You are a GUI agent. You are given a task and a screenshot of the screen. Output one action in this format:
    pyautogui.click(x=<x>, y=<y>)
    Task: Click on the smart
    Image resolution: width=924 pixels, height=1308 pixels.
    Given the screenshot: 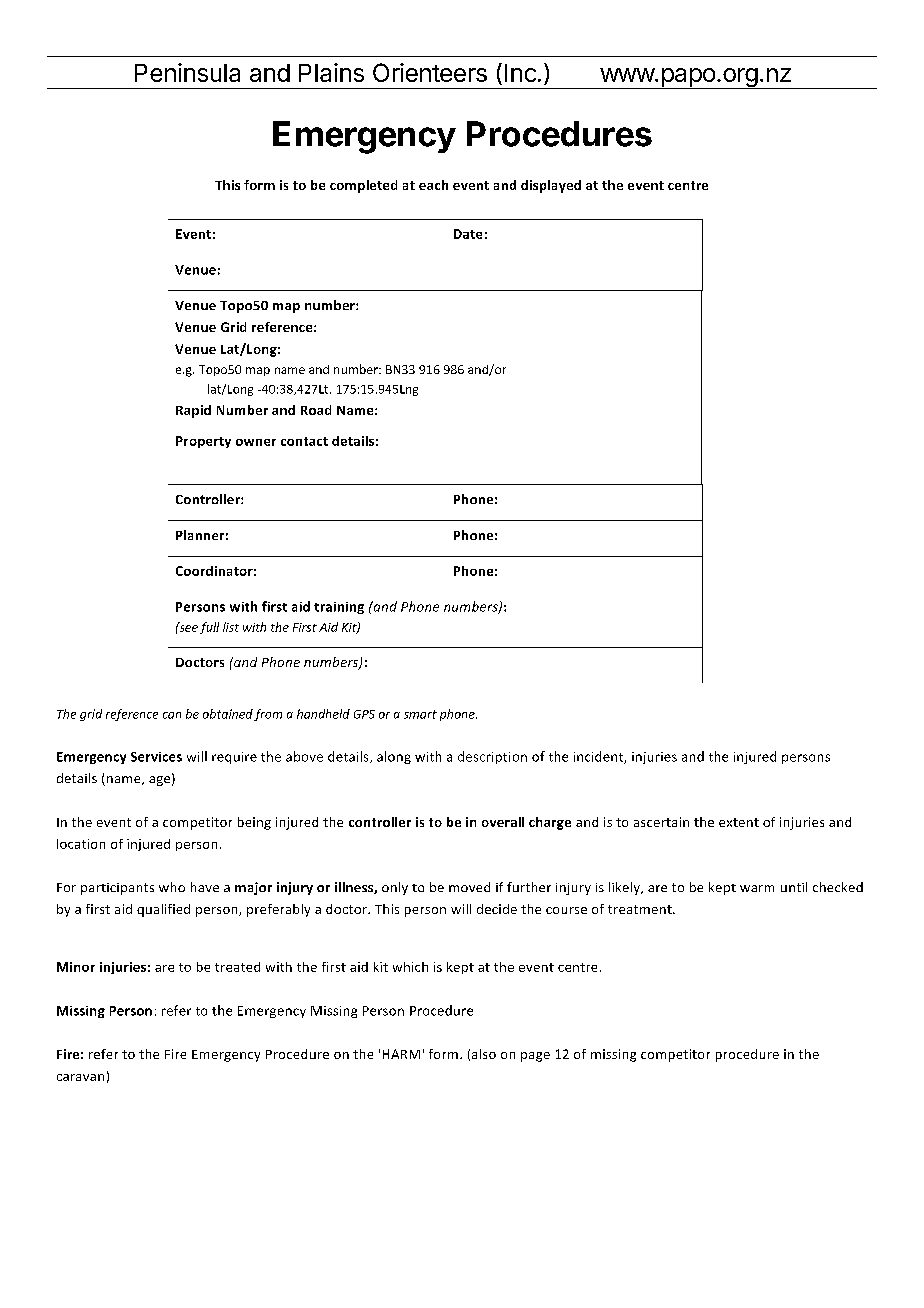 What is the action you would take?
    pyautogui.click(x=420, y=714)
